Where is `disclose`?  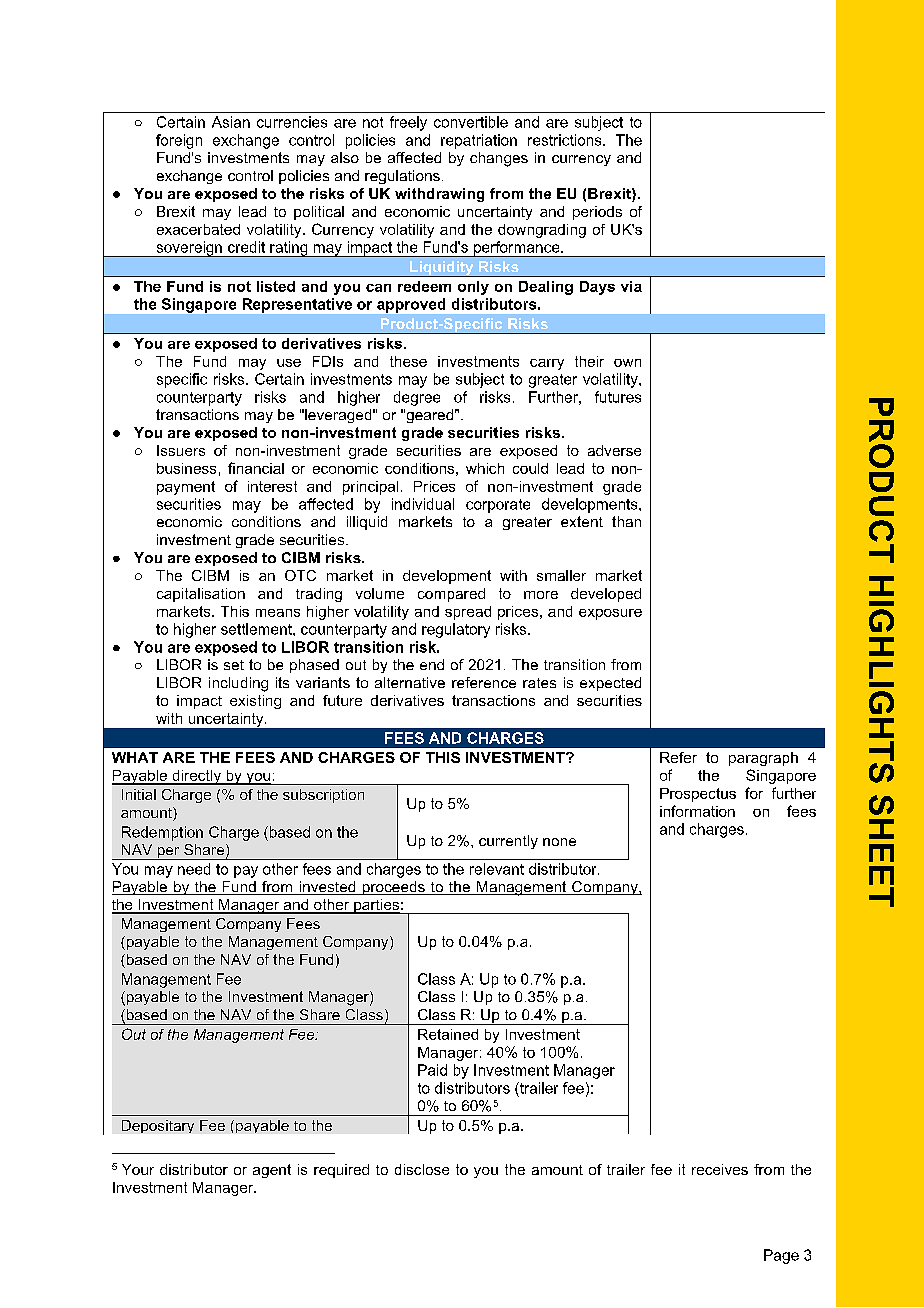
disclose is located at coordinates (422, 1169).
